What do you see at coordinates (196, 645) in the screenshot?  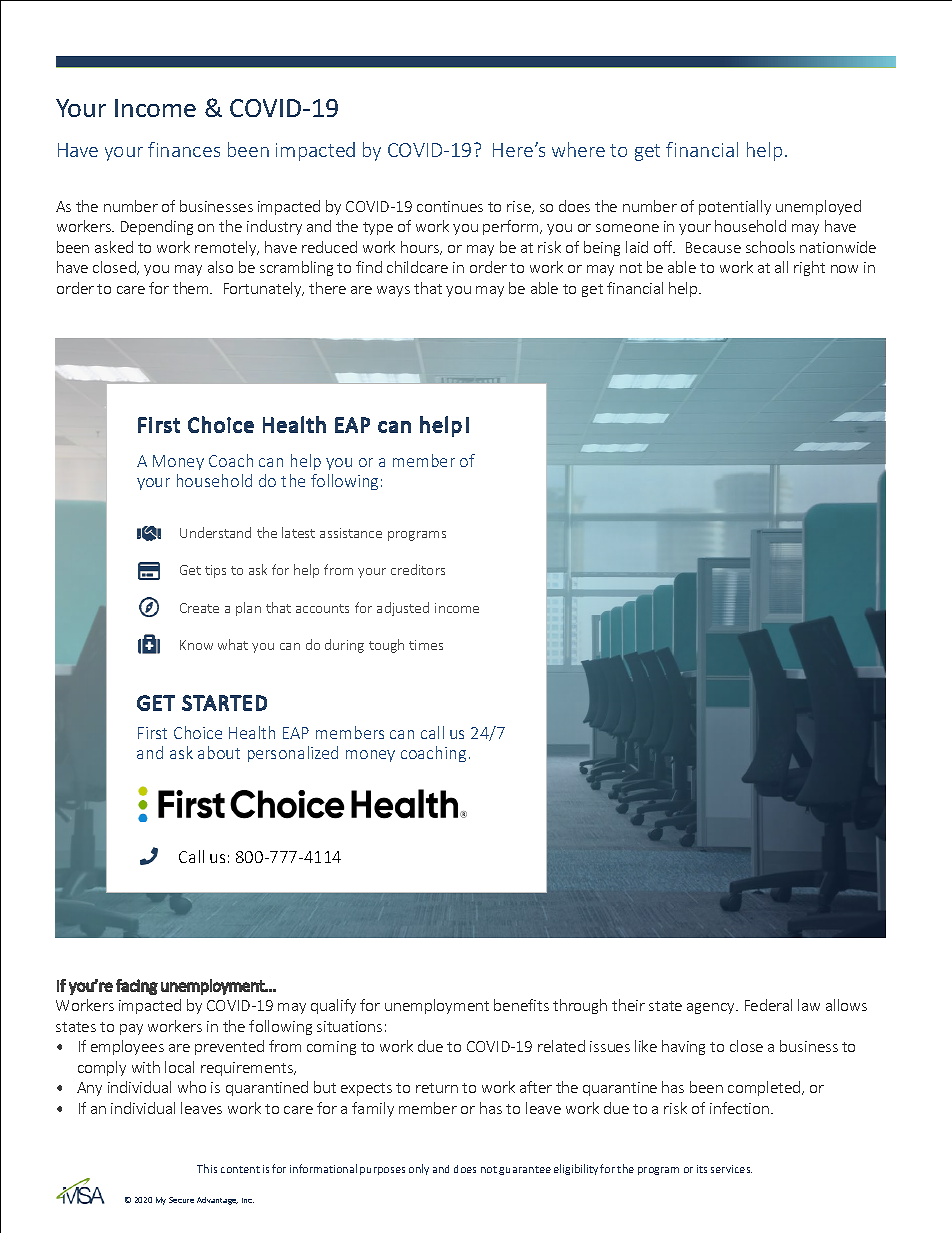 I see `Know` at bounding box center [196, 645].
